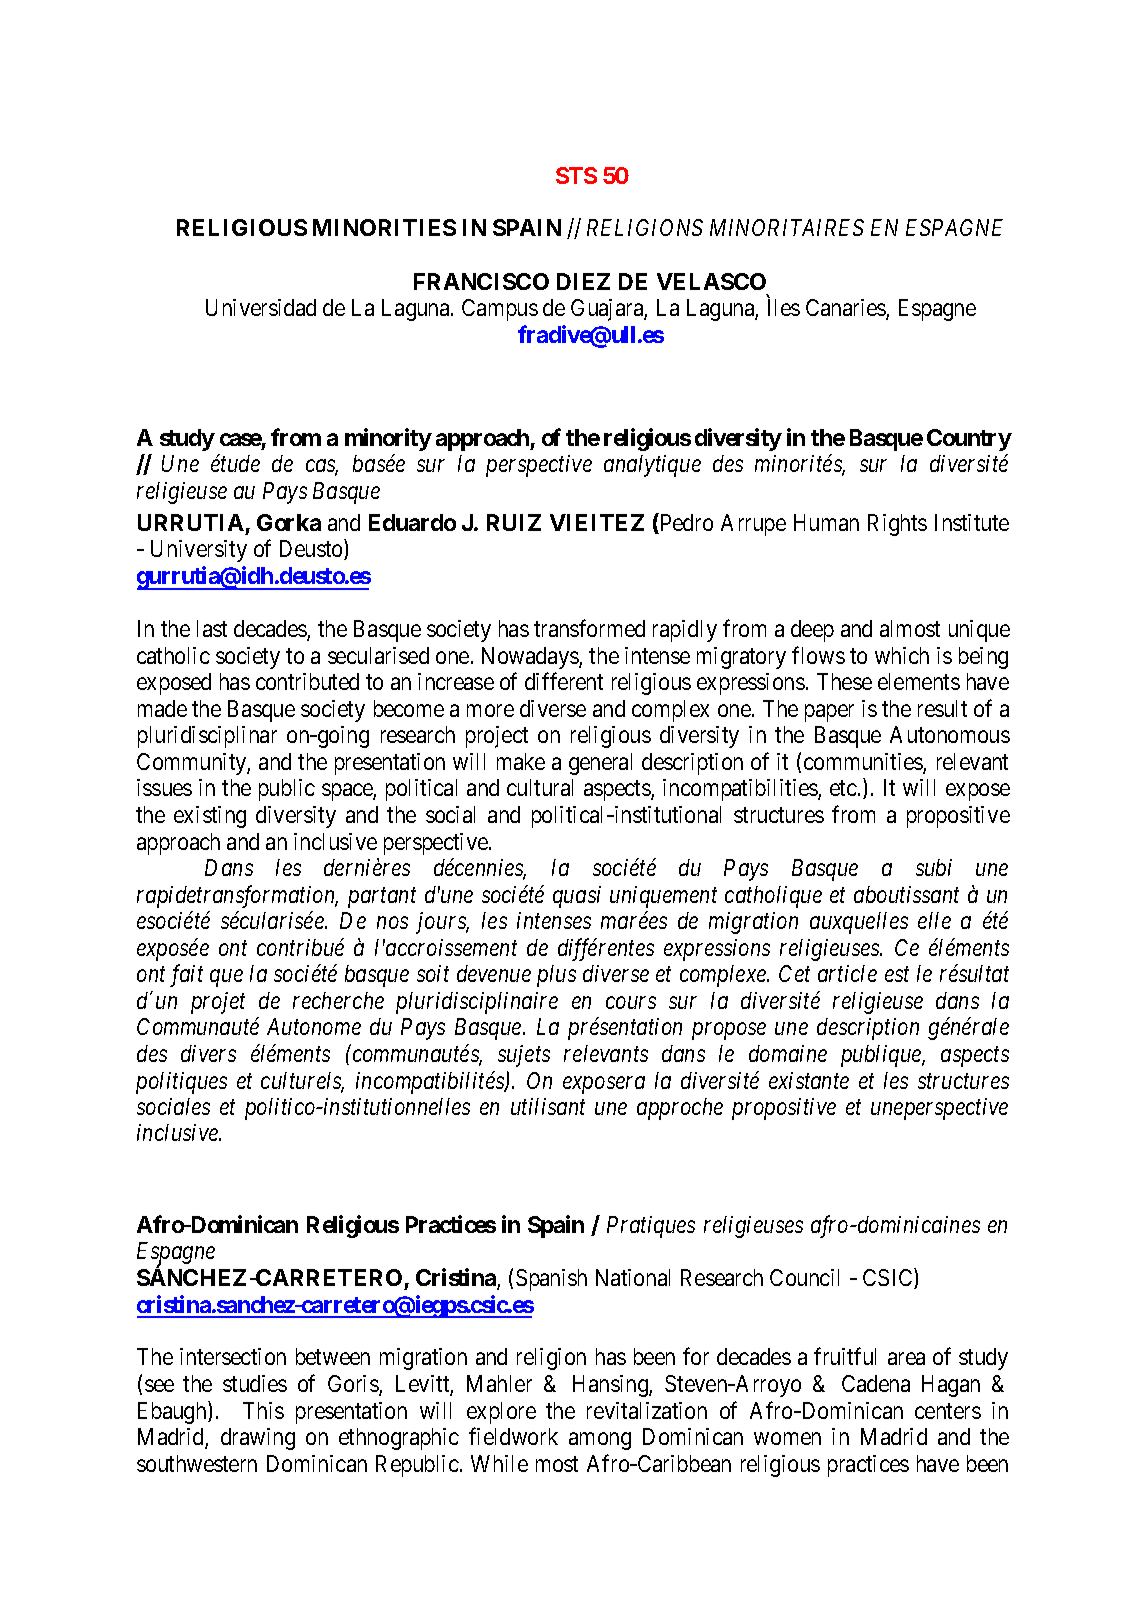  I want to click on drawing, so click(258, 1439).
